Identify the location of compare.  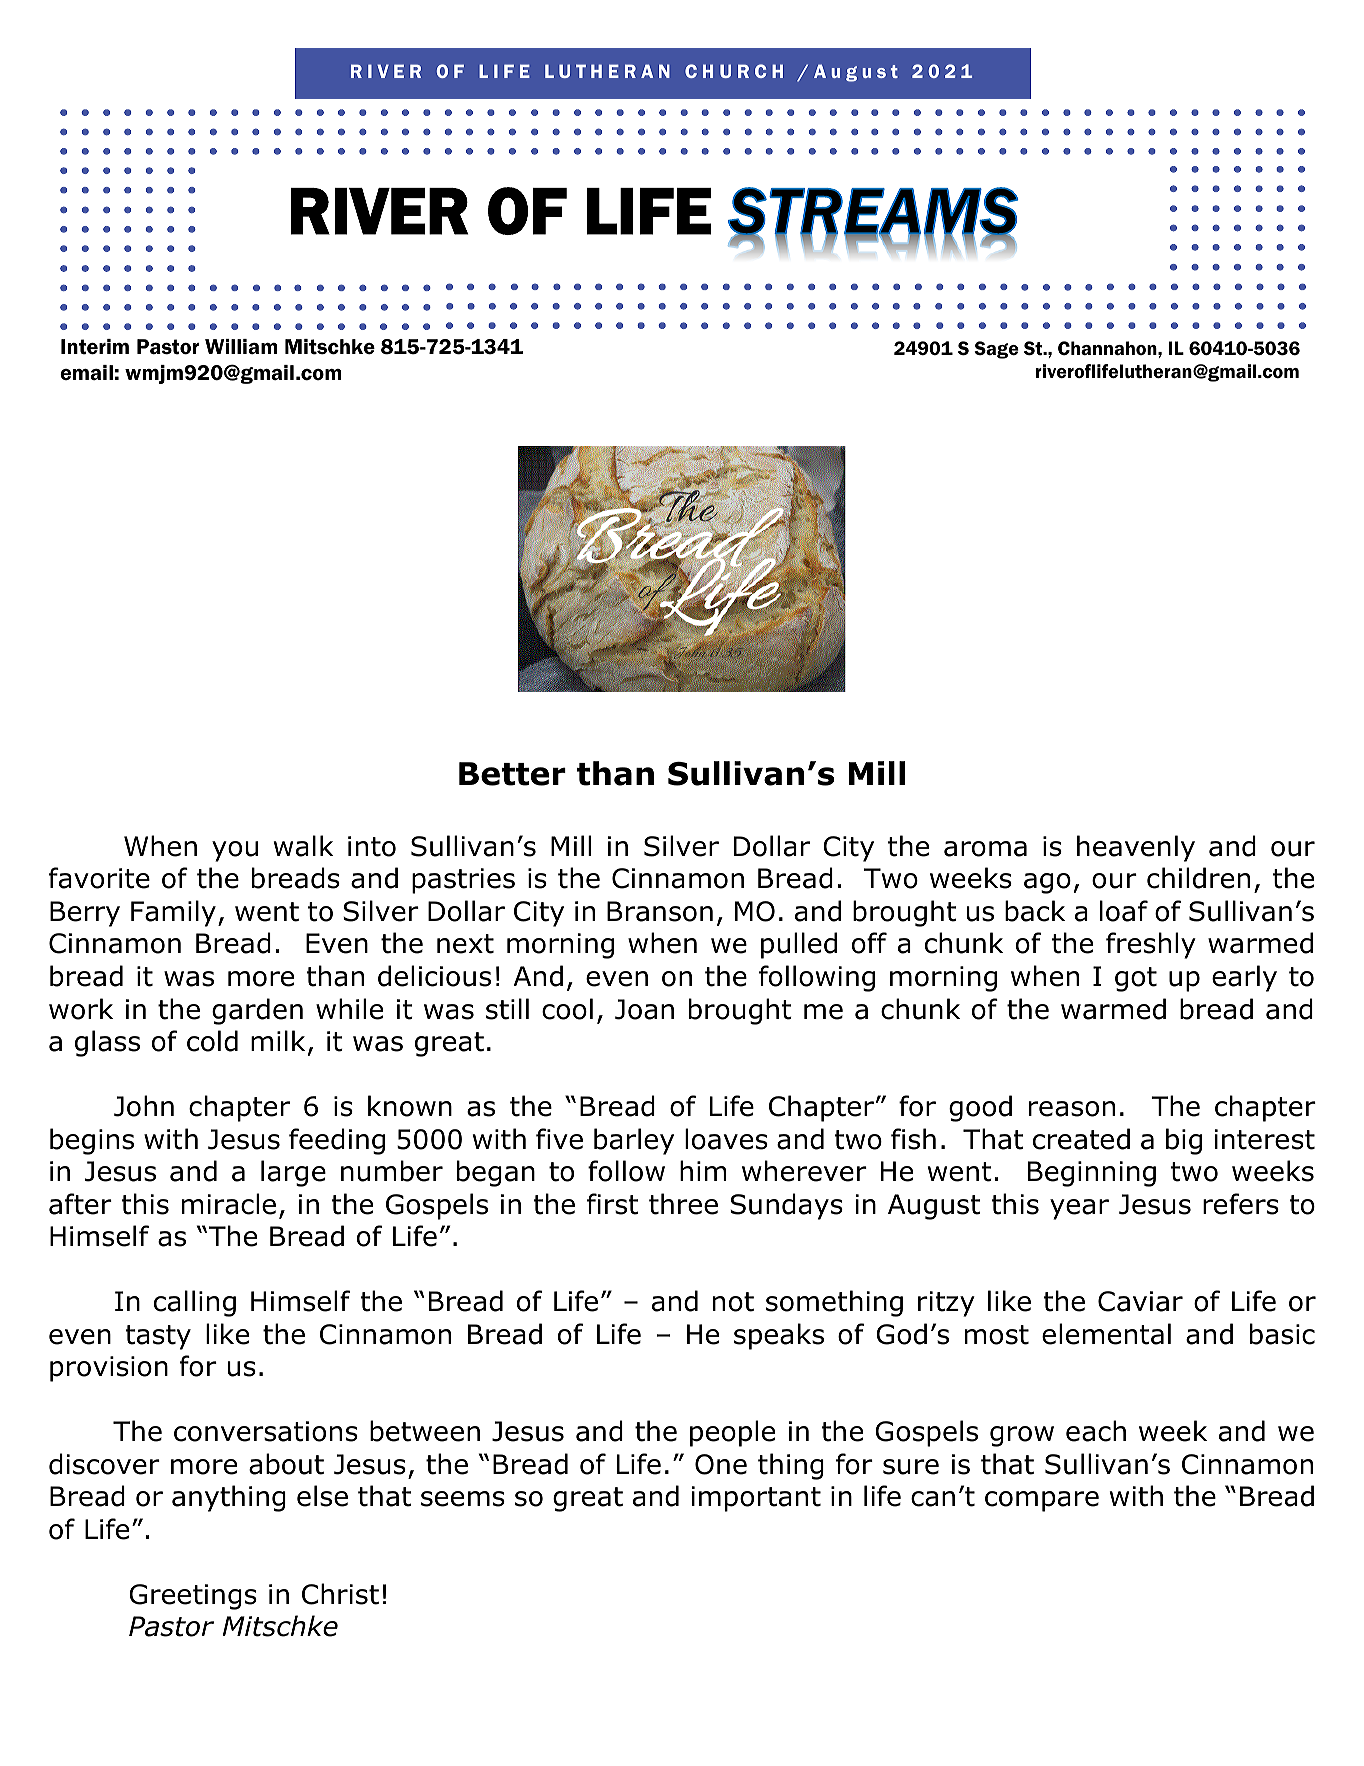
(1042, 1501).
